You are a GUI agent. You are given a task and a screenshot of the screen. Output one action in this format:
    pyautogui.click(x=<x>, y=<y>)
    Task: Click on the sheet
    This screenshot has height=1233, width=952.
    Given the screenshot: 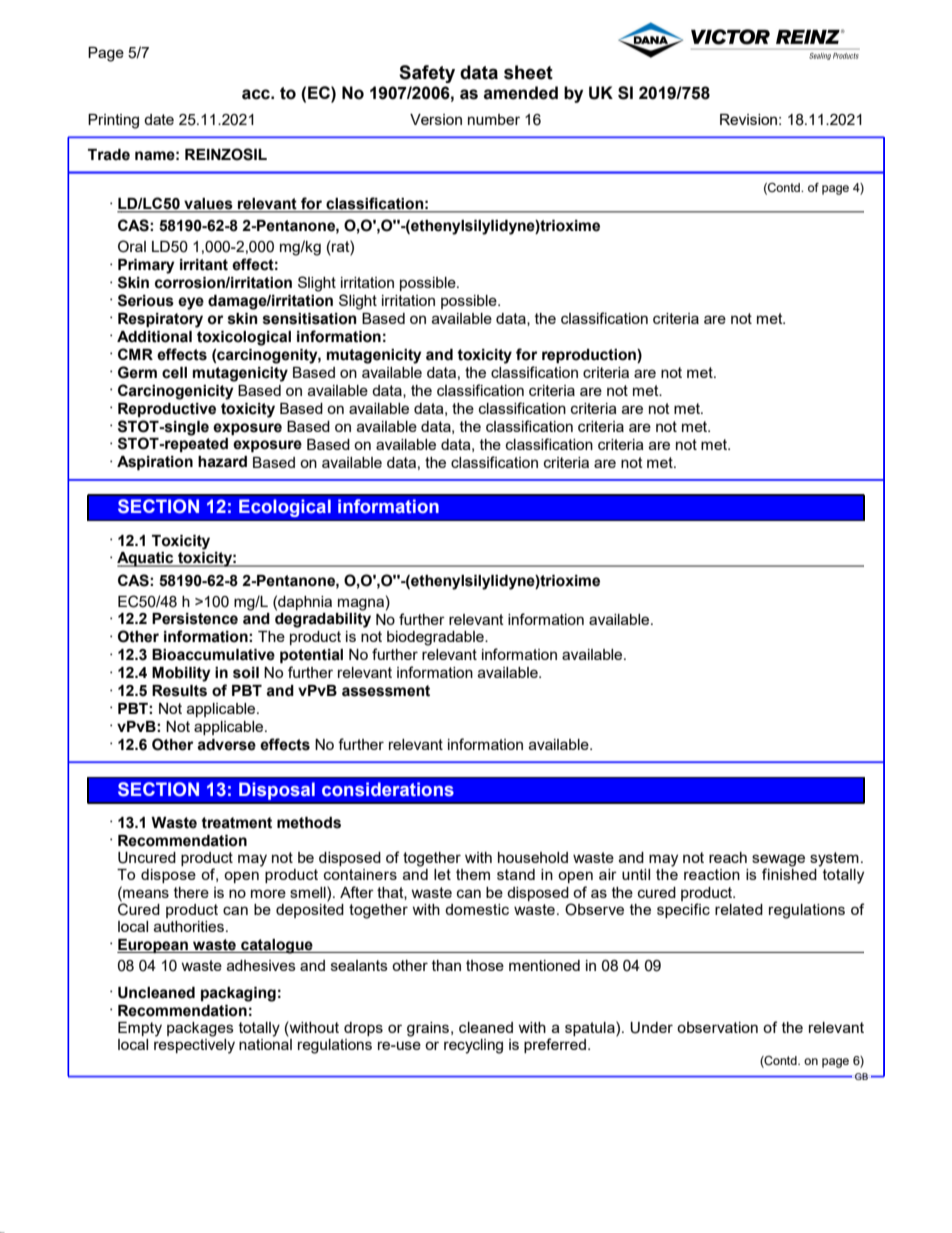 What is the action you would take?
    pyautogui.click(x=528, y=72)
